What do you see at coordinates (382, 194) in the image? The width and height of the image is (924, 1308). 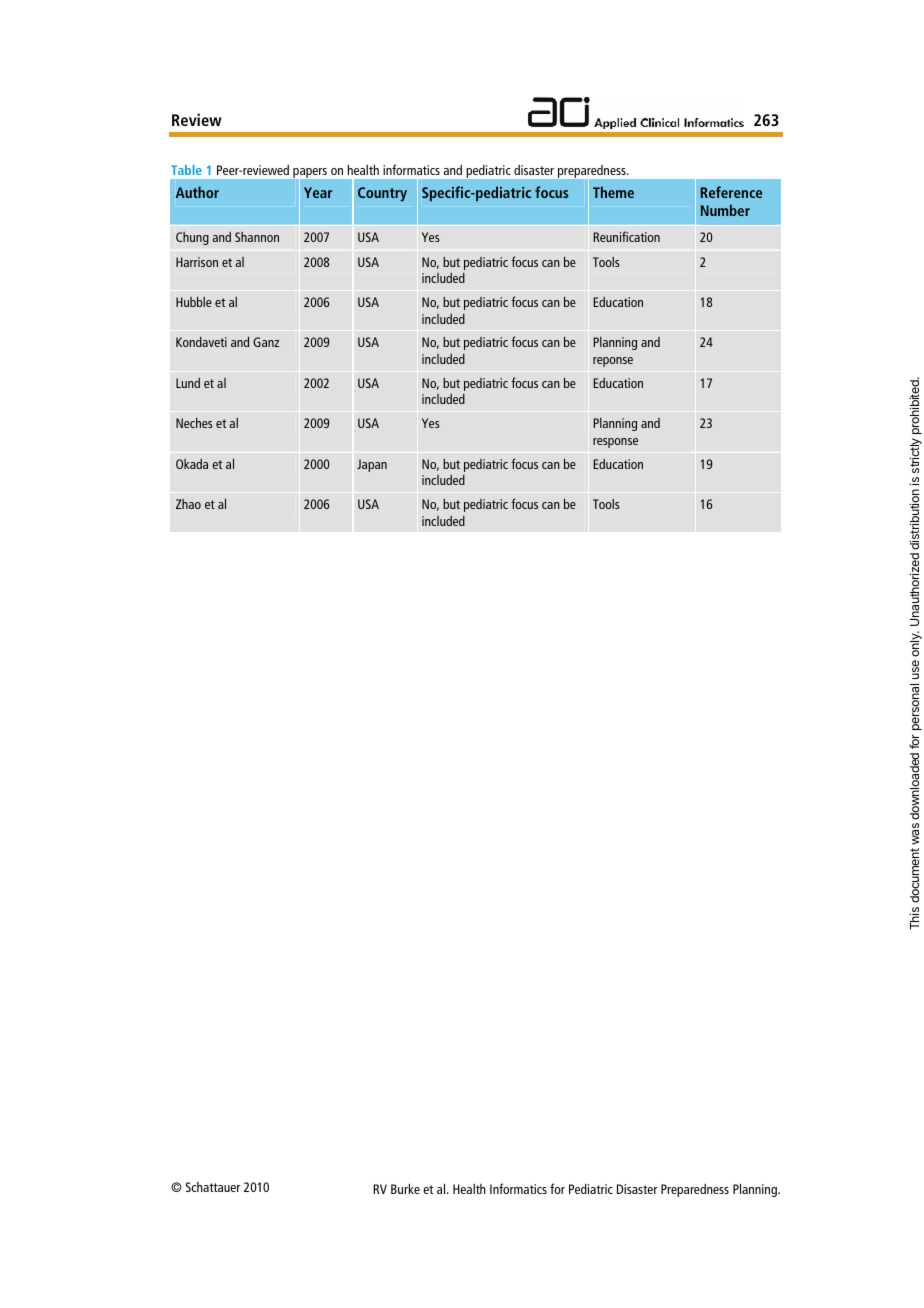 I see `Country` at bounding box center [382, 194].
